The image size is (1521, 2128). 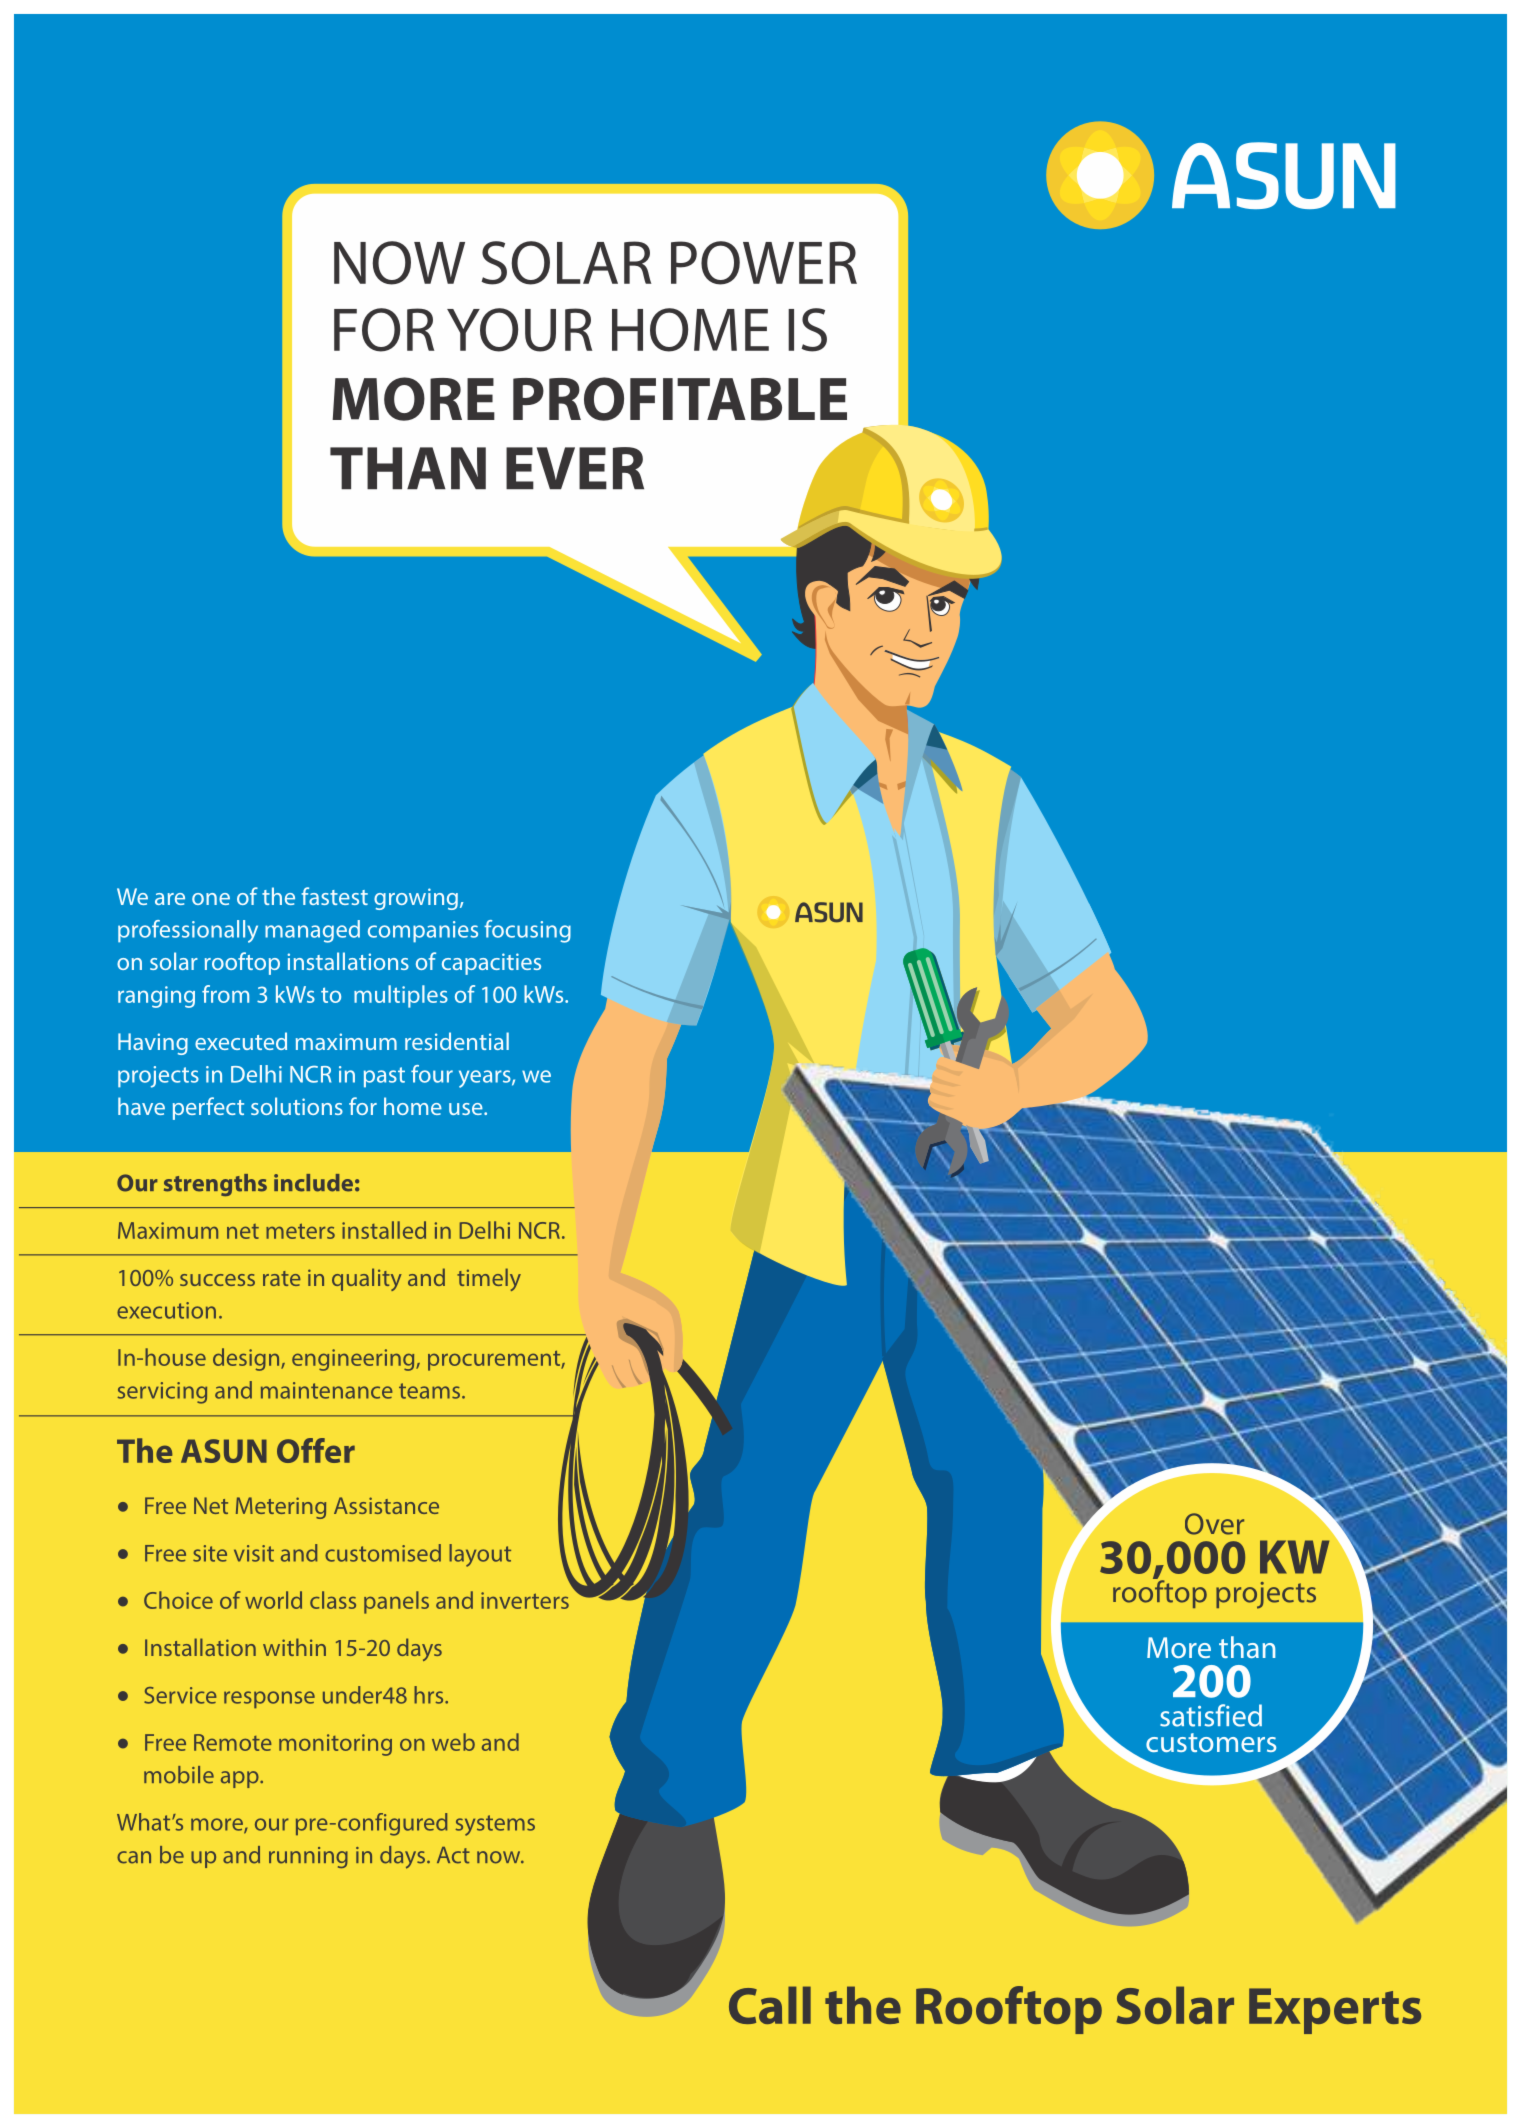 What do you see at coordinates (764, 263) in the screenshot?
I see `POWER` at bounding box center [764, 263].
